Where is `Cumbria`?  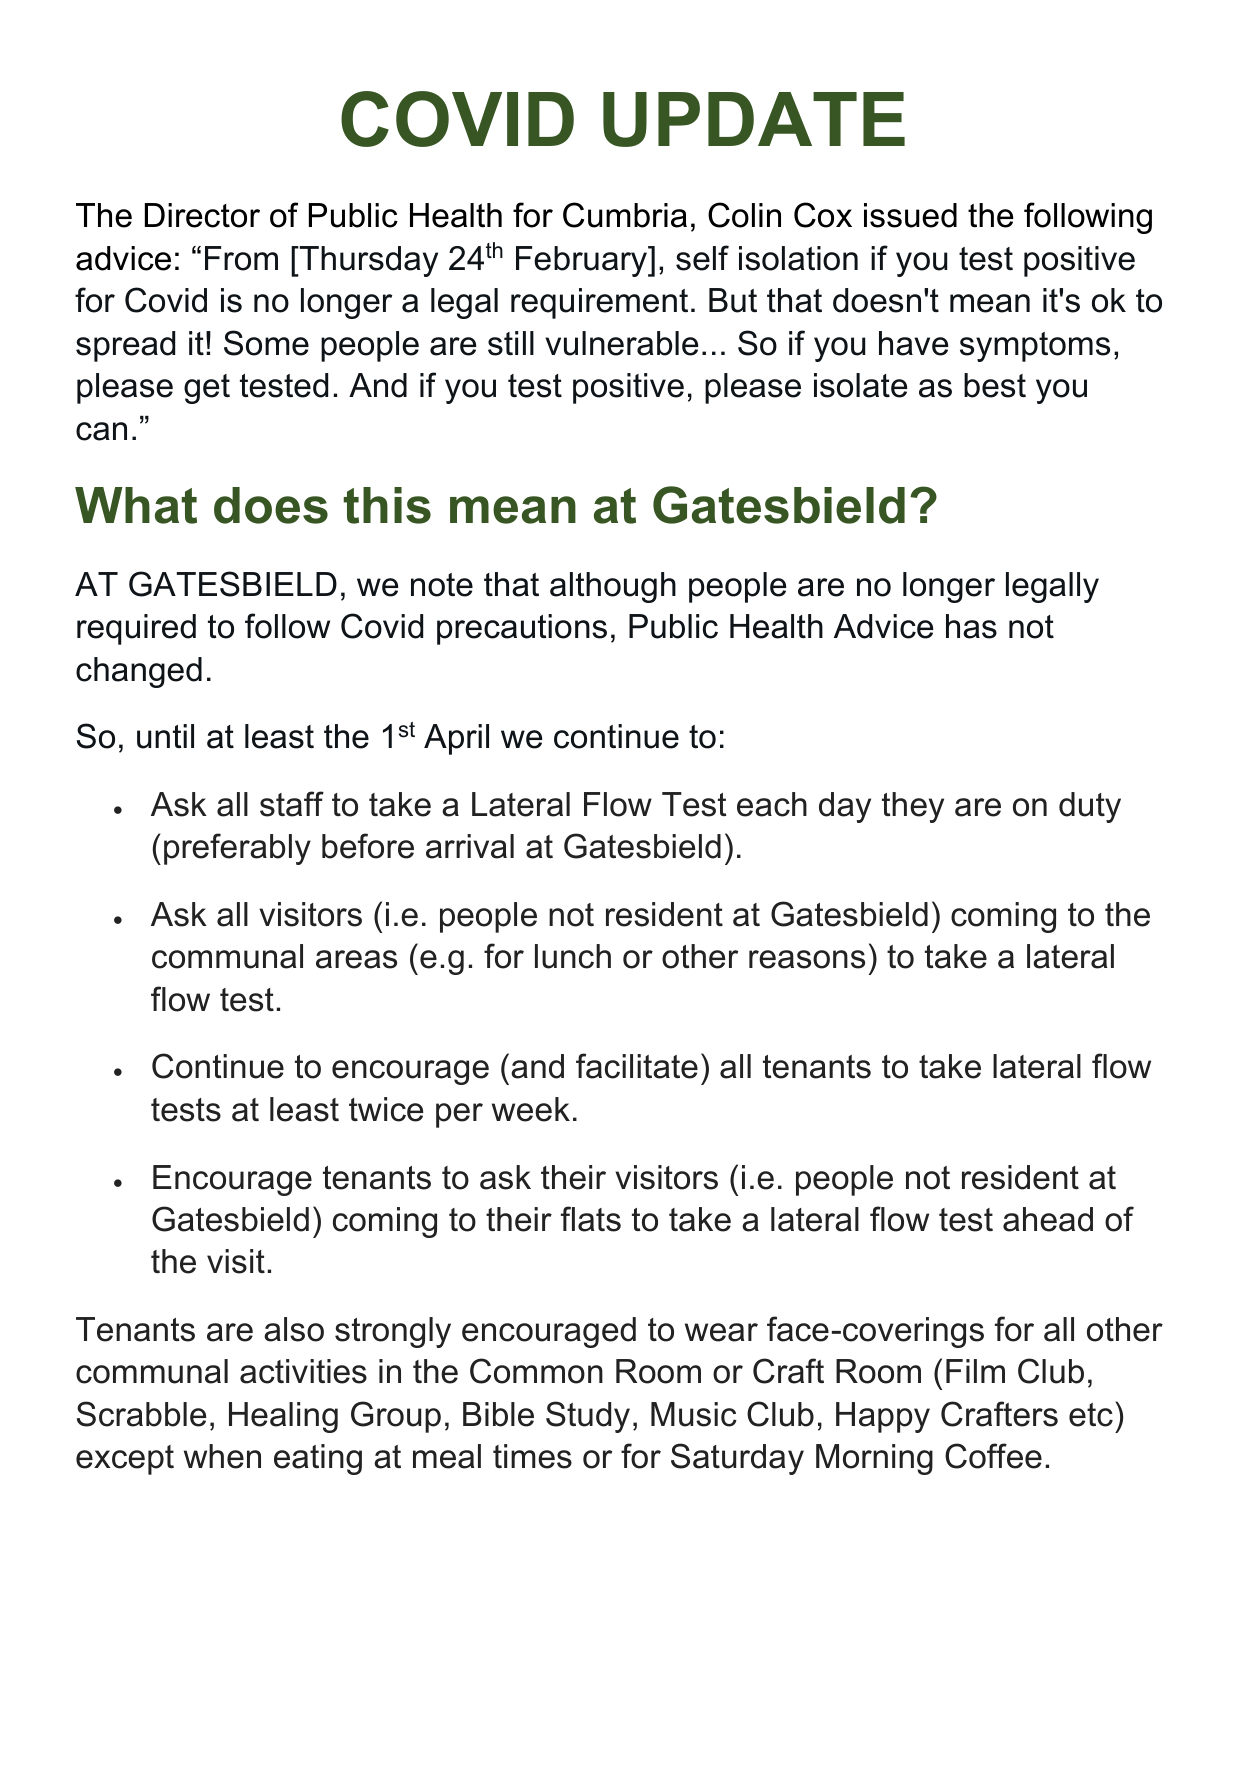
Cumbria is located at coordinates (625, 215).
